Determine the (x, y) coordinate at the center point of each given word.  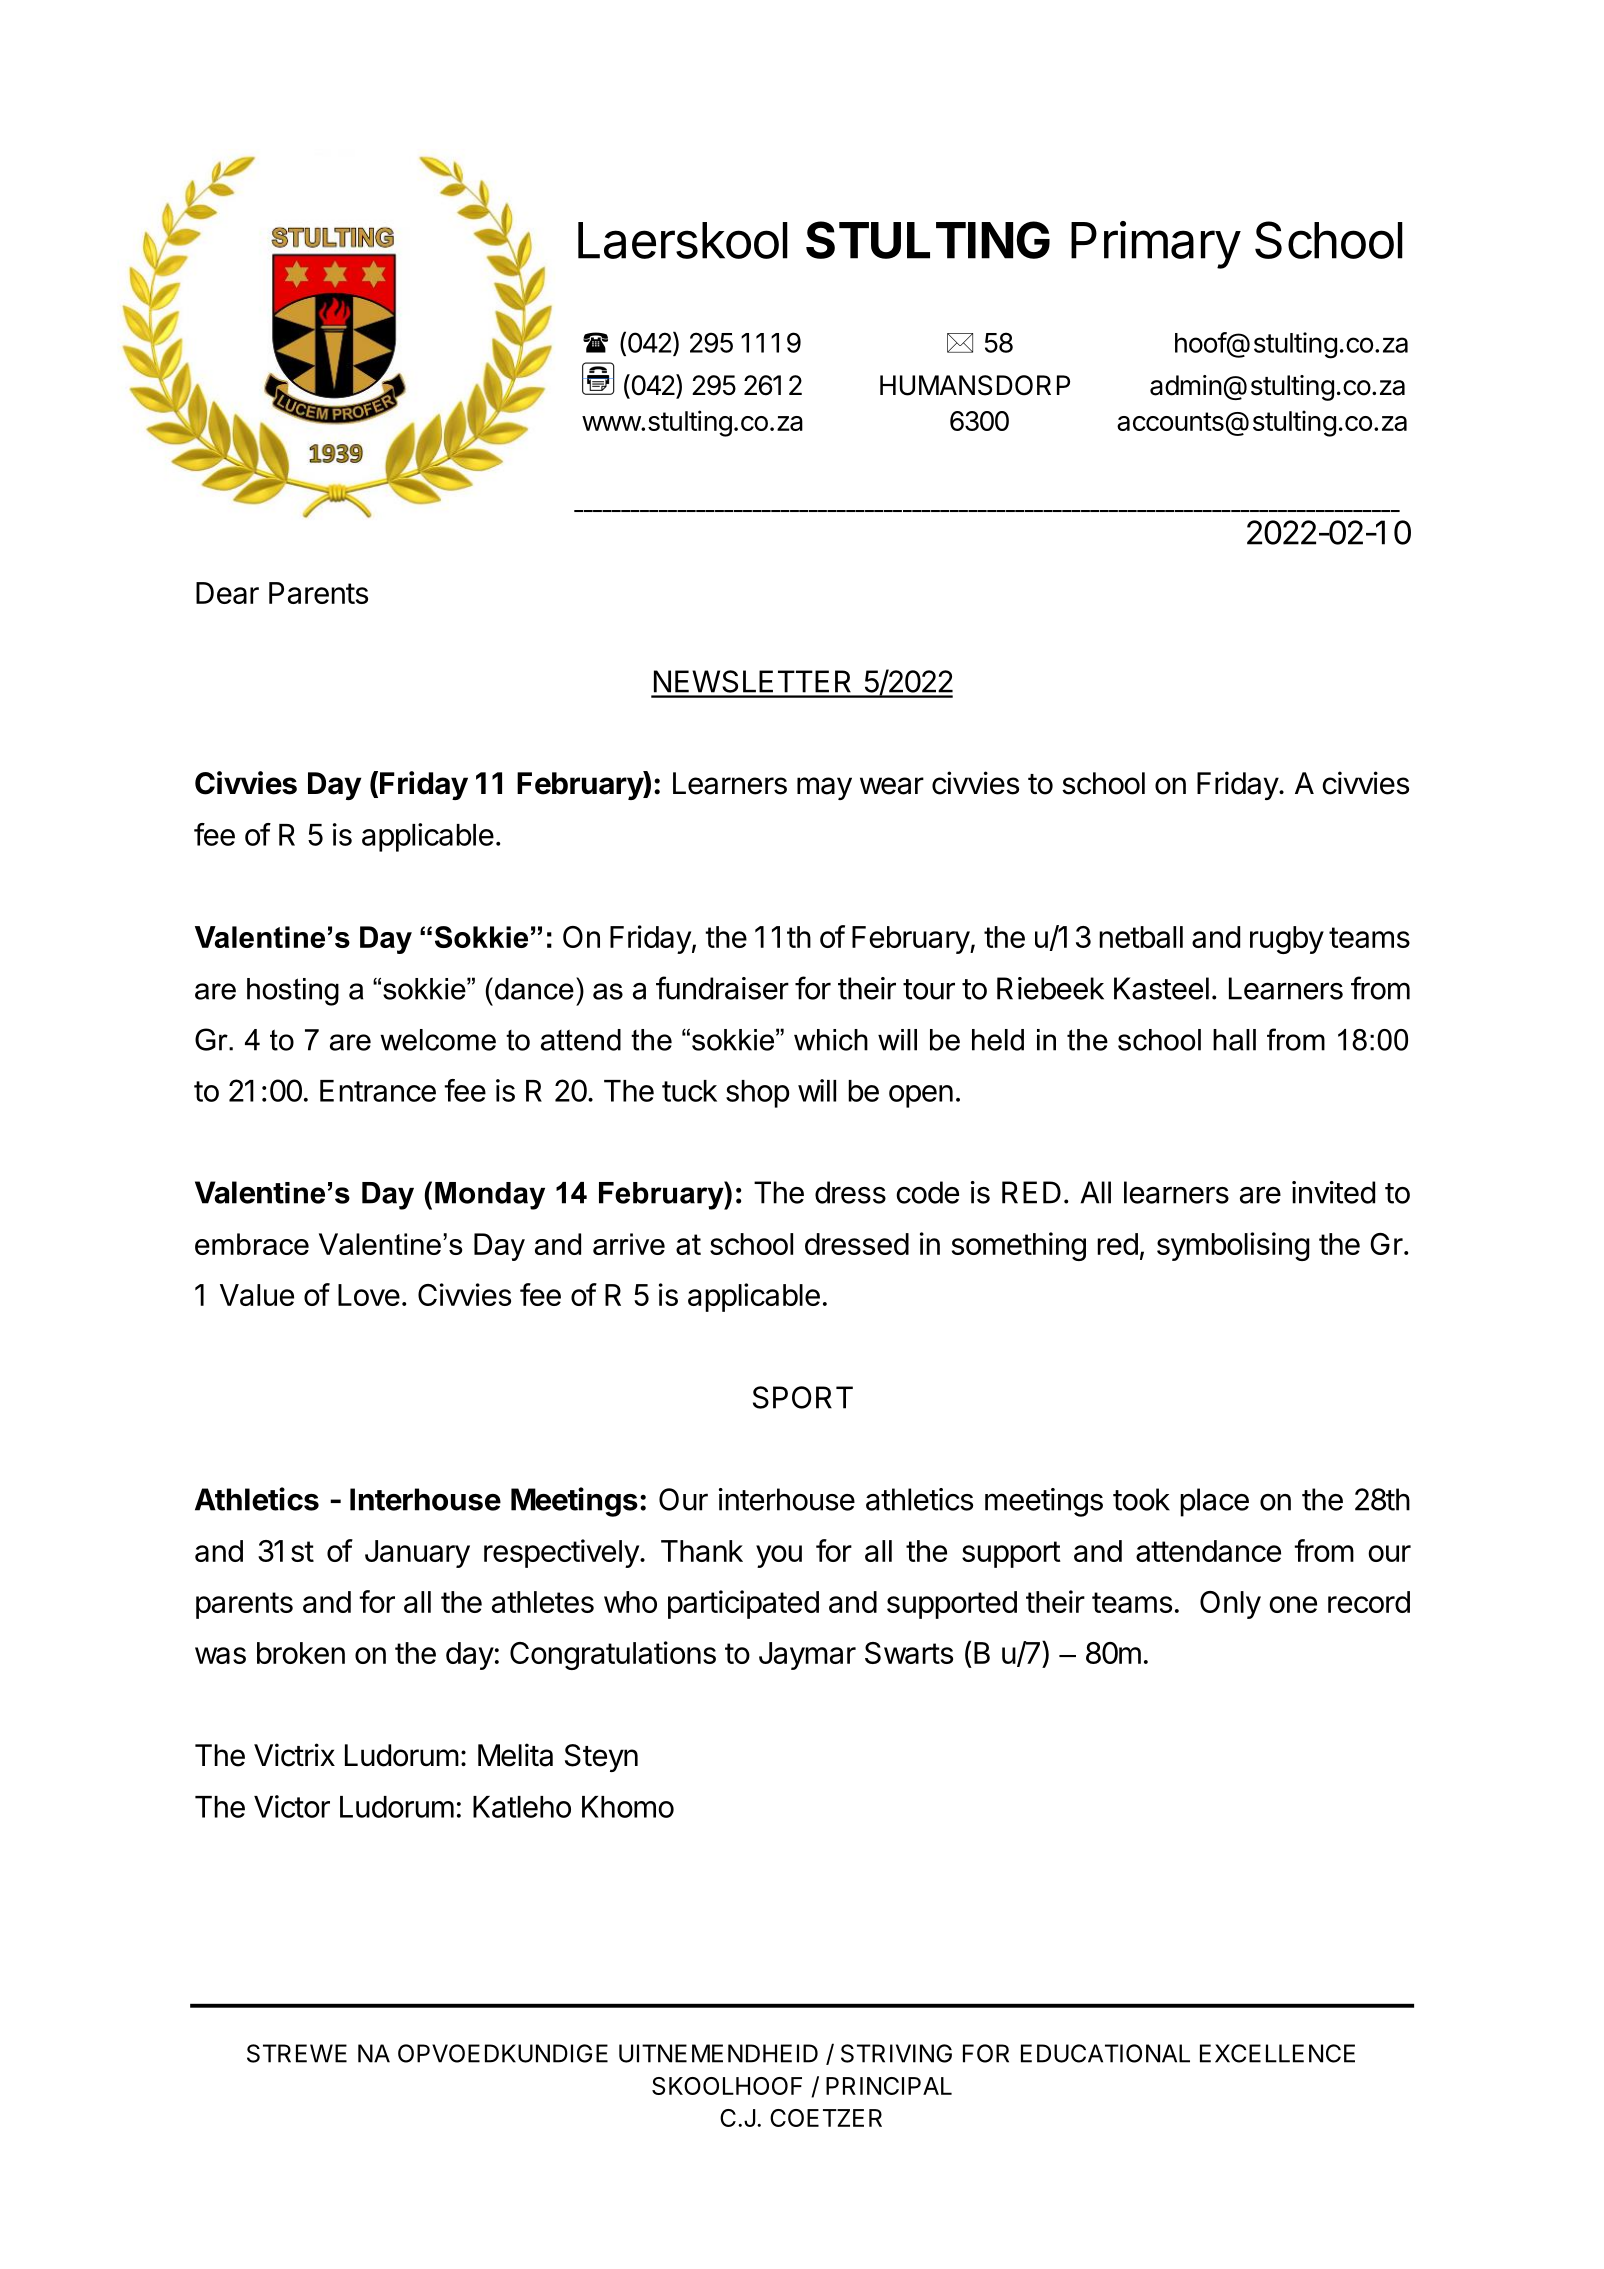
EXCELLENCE (1277, 2053)
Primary (1156, 245)
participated (743, 1604)
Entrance (378, 1091)
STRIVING (896, 2053)
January (417, 1554)
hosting (293, 992)
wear (892, 786)
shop (757, 1094)
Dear (227, 593)
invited (1333, 1192)
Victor (292, 1806)
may (824, 788)
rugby (1287, 940)
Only (1230, 1605)
